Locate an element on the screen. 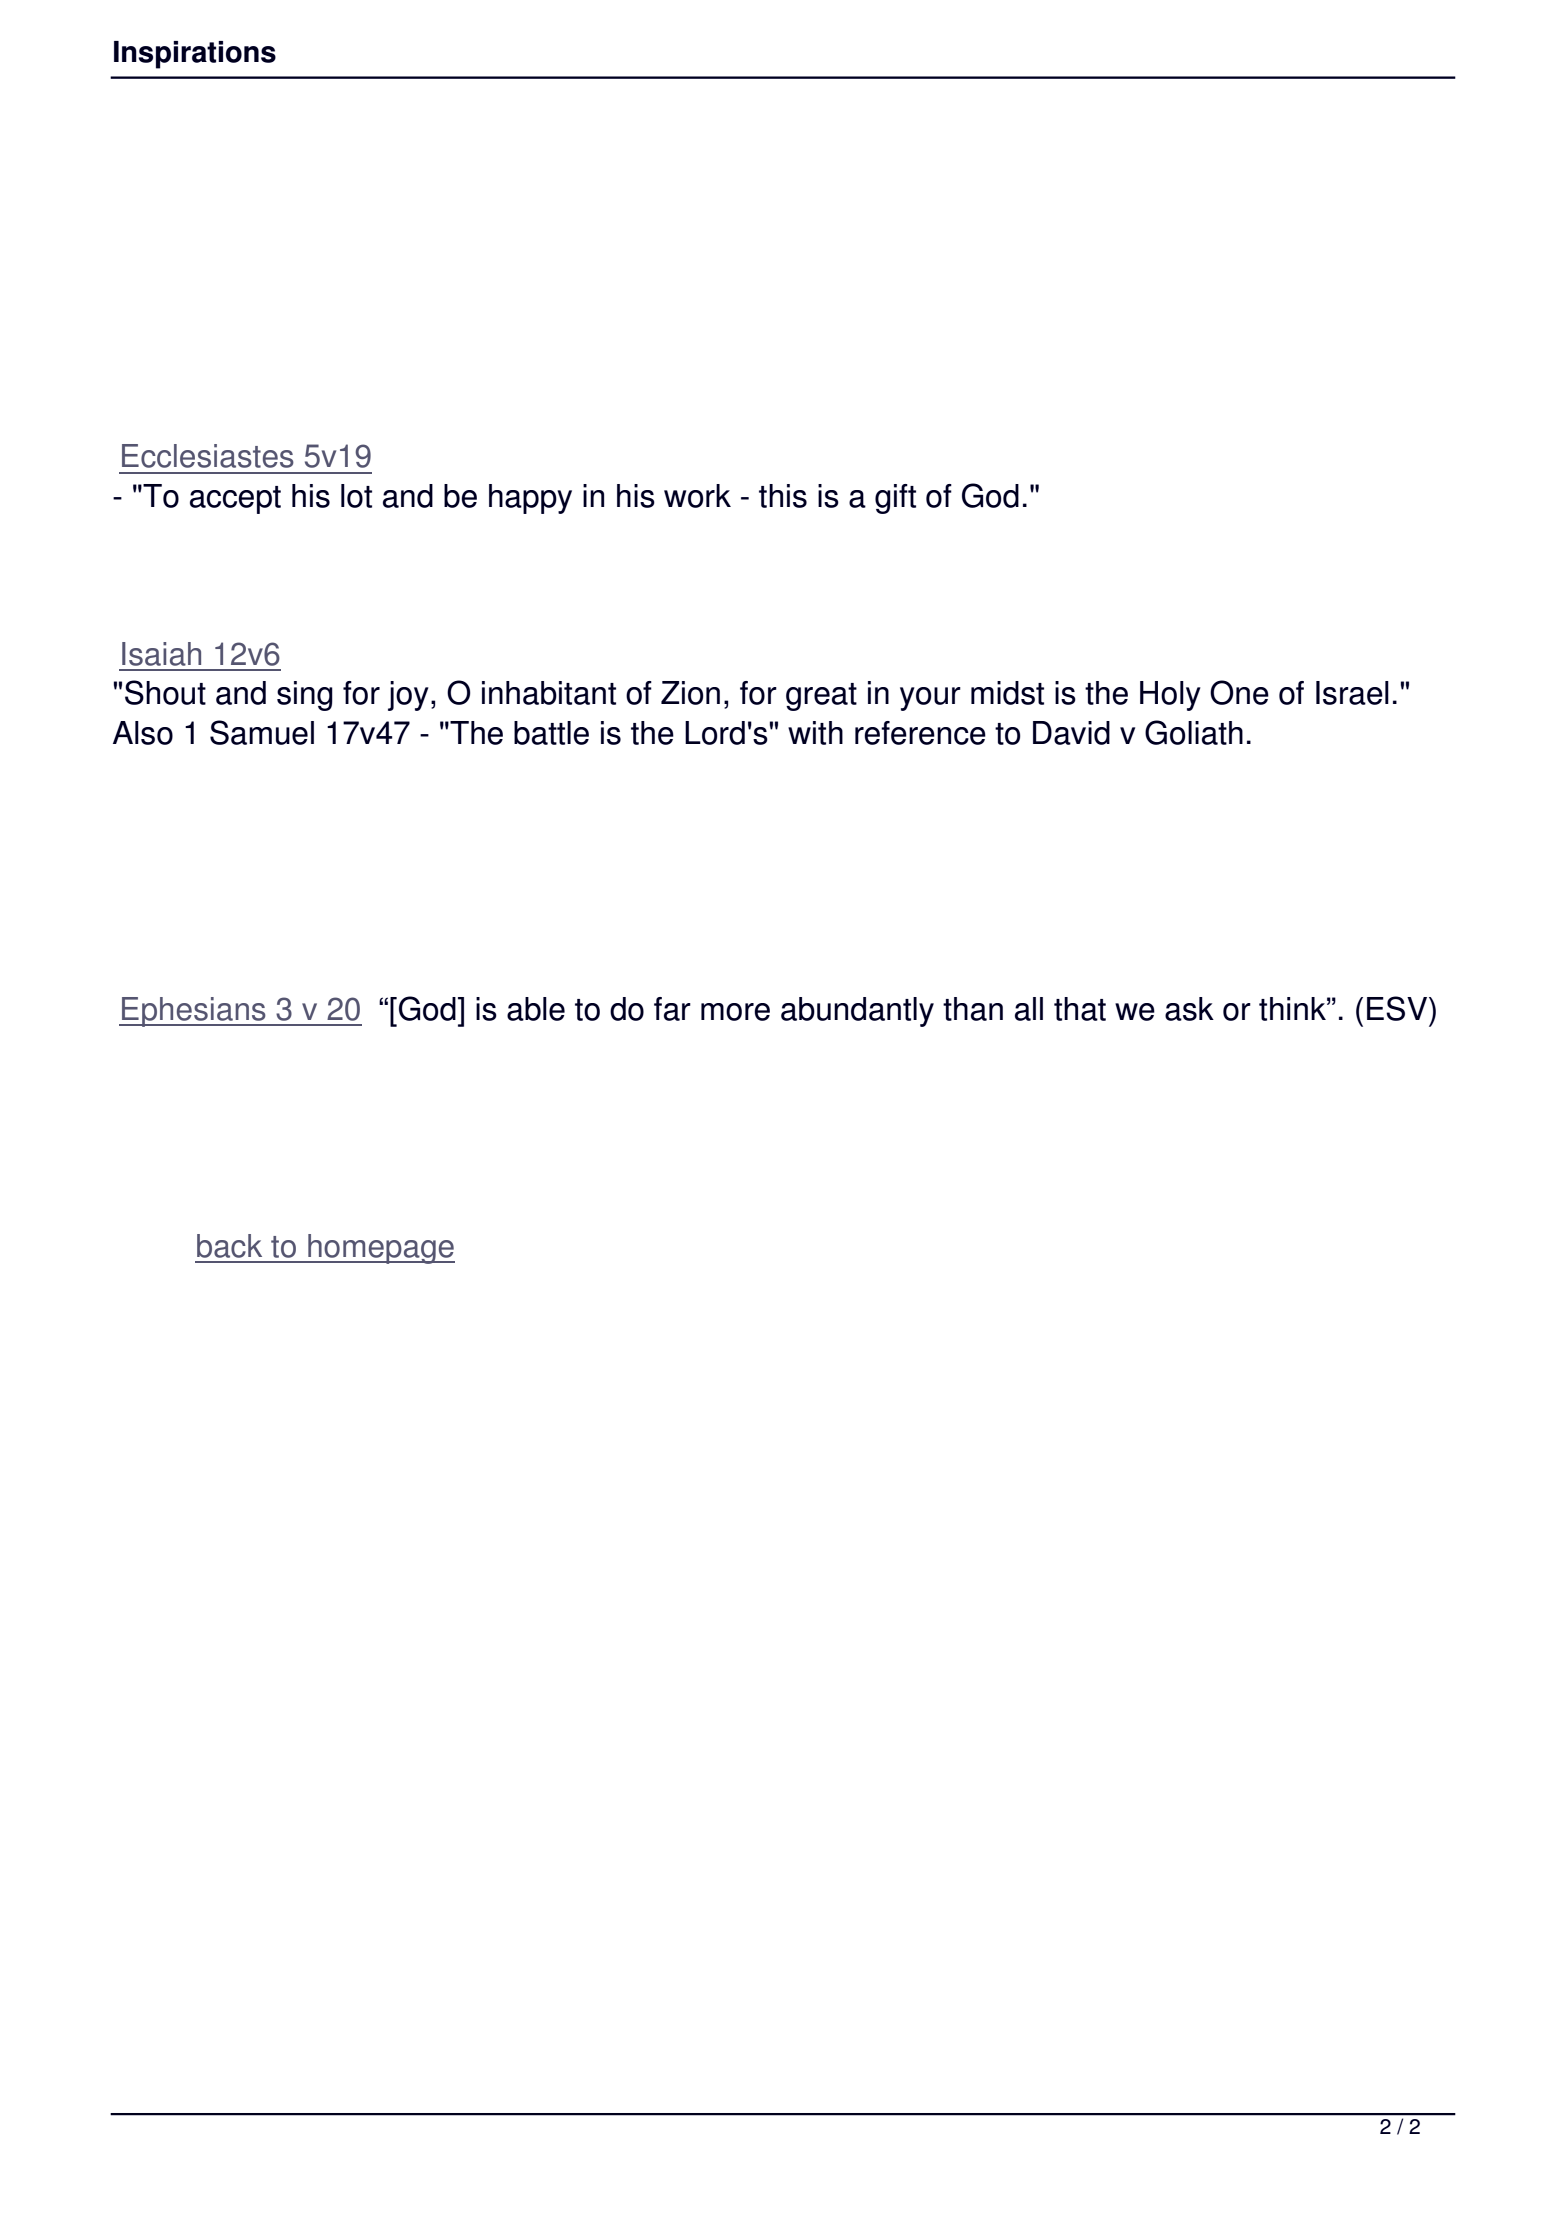  Samuel is located at coordinates (262, 732).
